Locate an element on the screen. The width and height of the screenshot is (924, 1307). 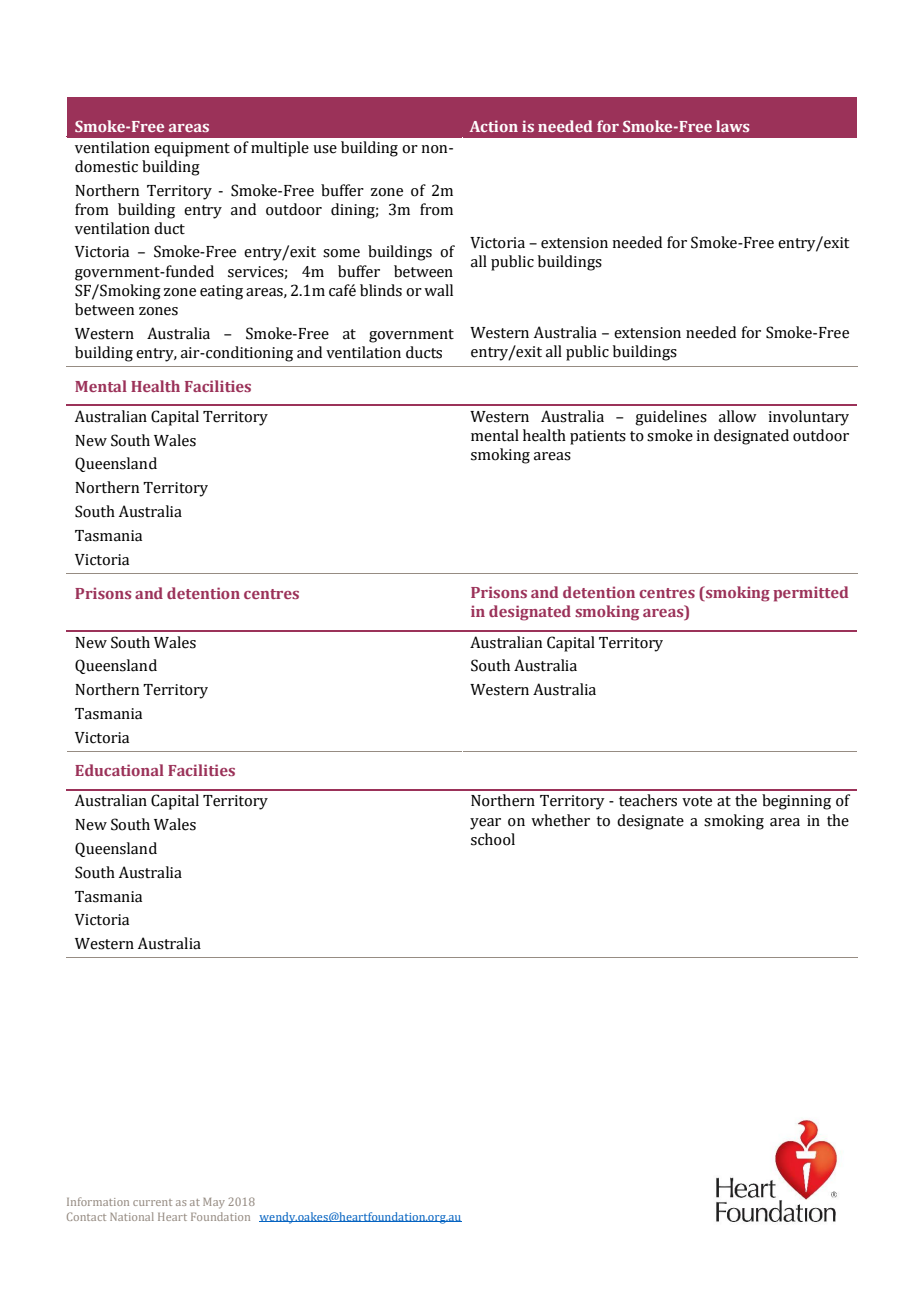
patients is located at coordinates (598, 437).
